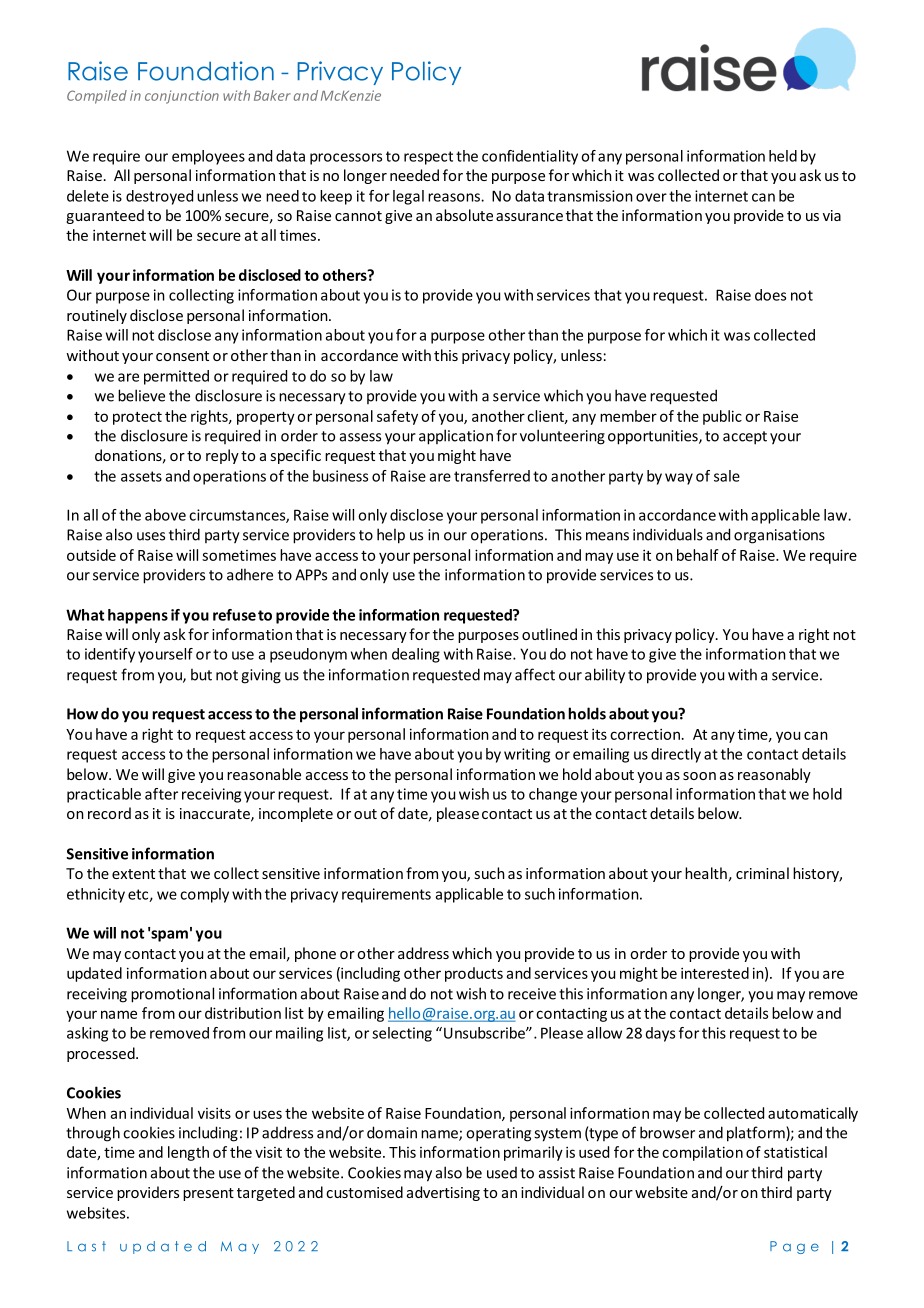  Describe the element at coordinates (698, 555) in the document. I see `behalf` at that location.
